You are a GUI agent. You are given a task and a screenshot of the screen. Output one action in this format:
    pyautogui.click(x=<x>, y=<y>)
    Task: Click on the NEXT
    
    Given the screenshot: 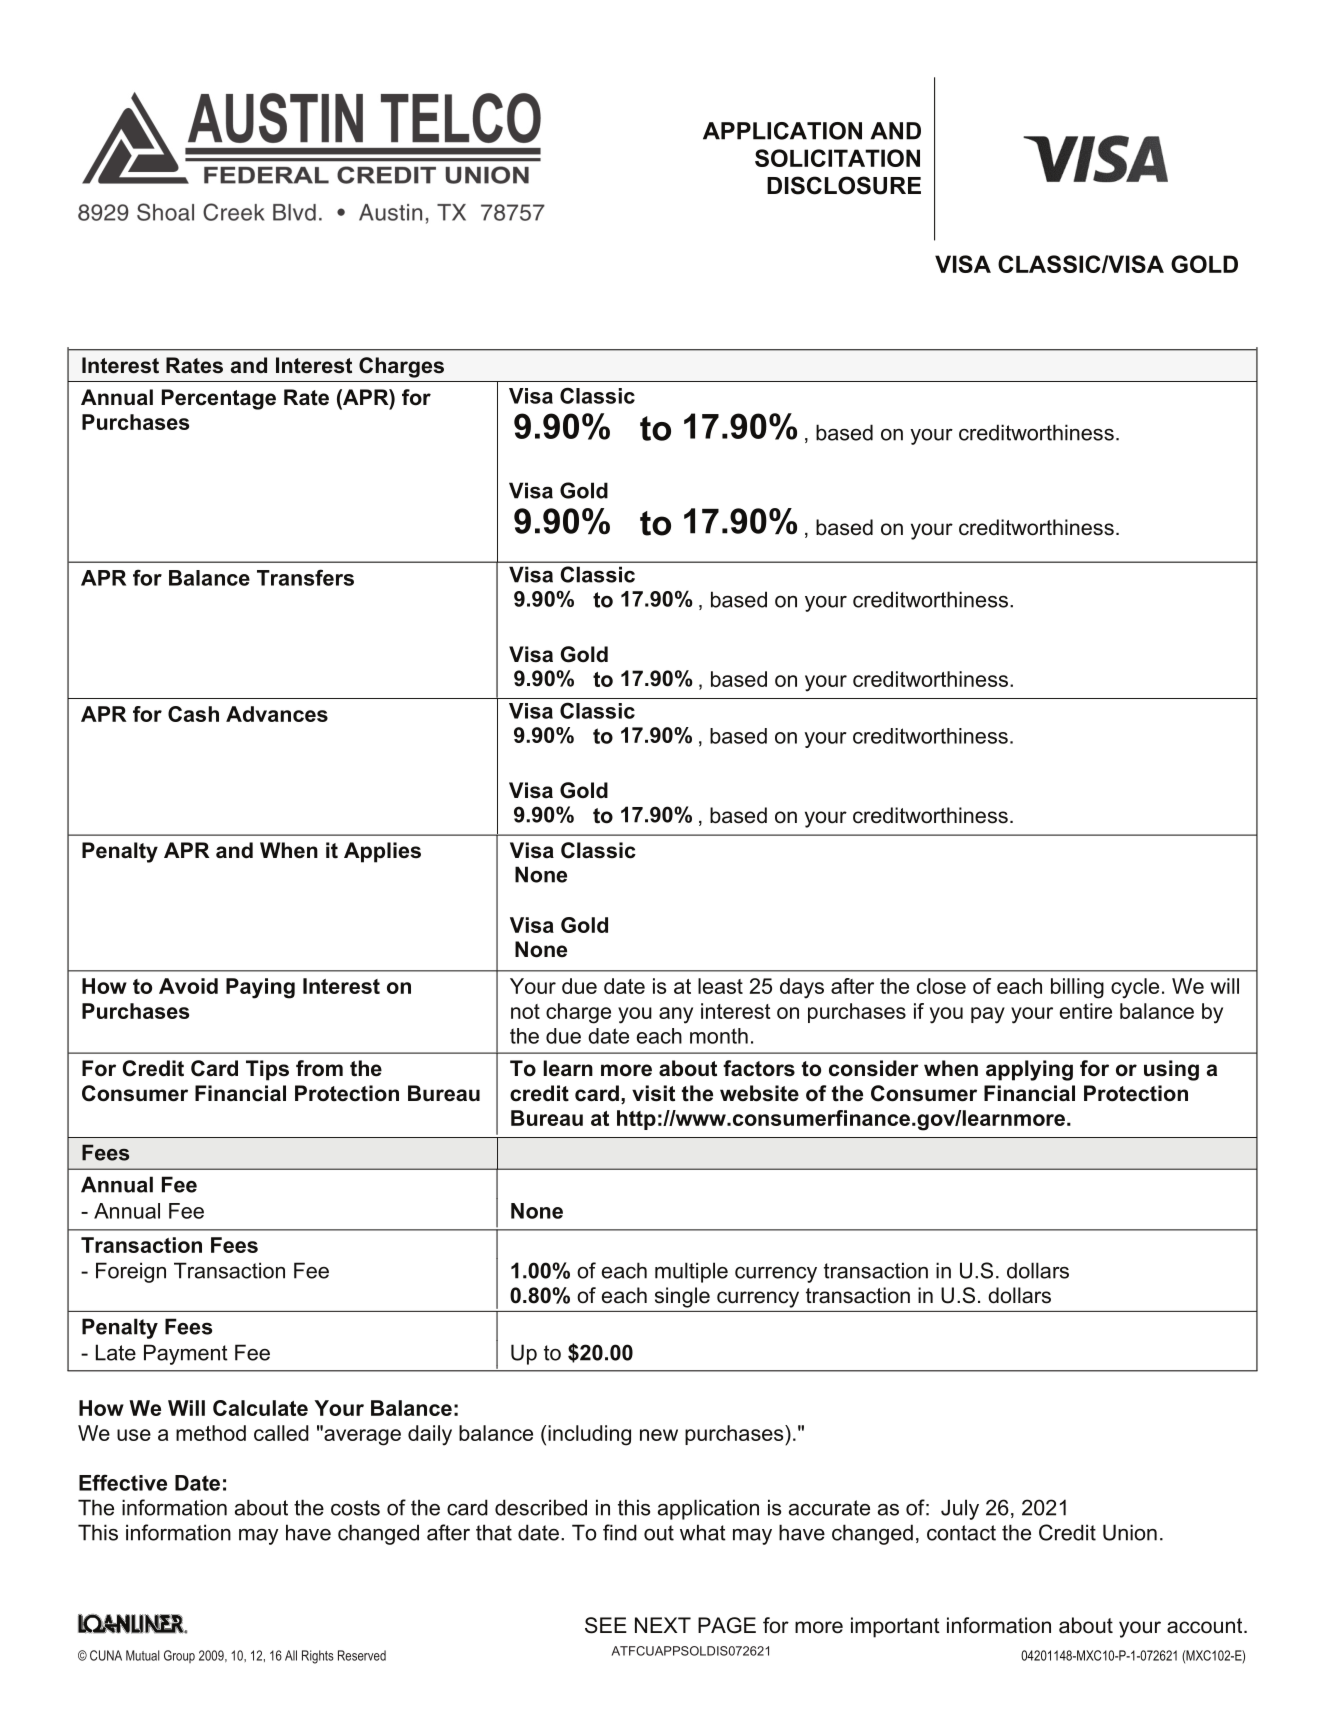 What is the action you would take?
    pyautogui.click(x=663, y=1625)
